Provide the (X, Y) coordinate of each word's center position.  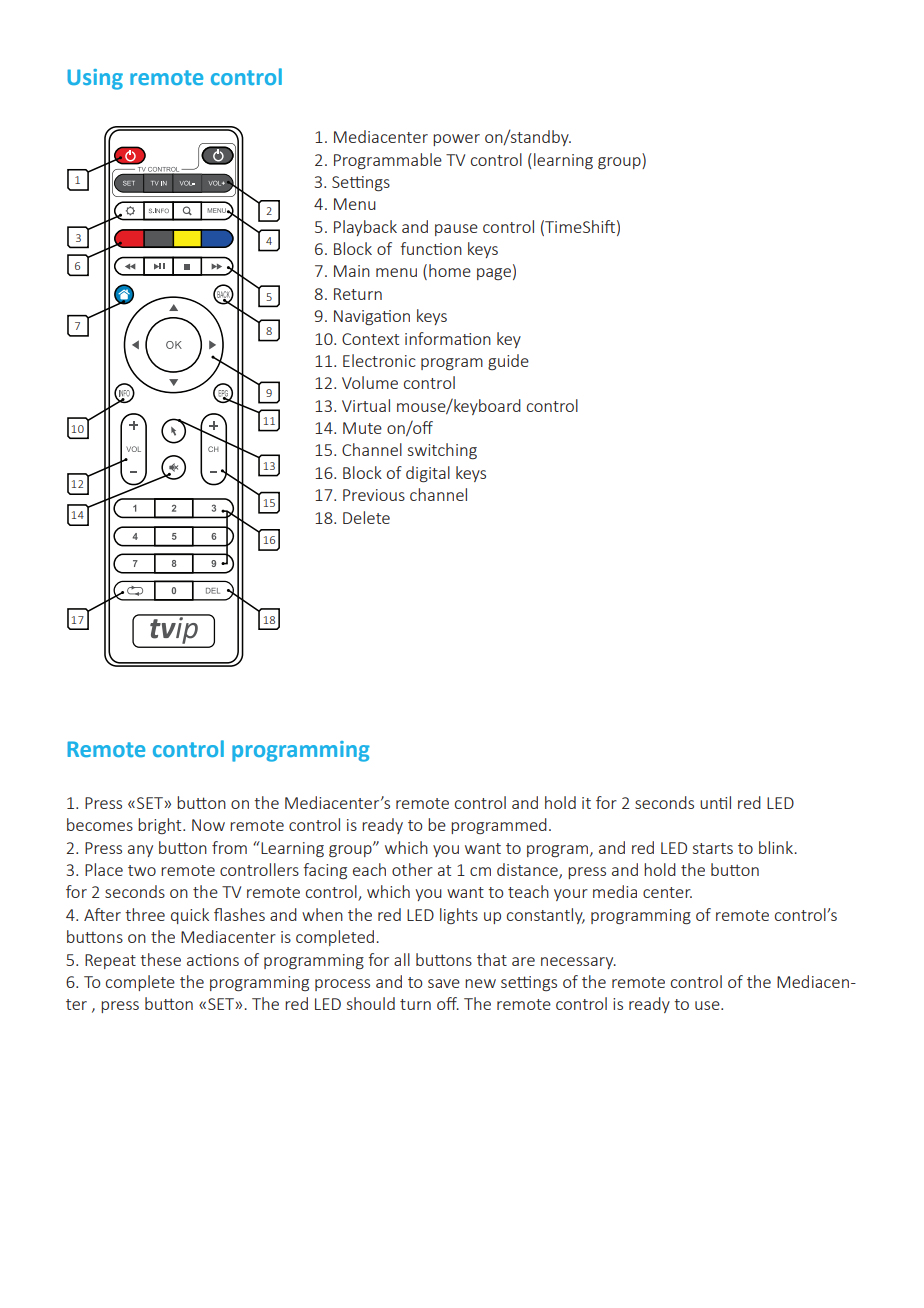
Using (95, 79)
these (160, 959)
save (444, 983)
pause (456, 230)
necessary (578, 963)
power (456, 140)
